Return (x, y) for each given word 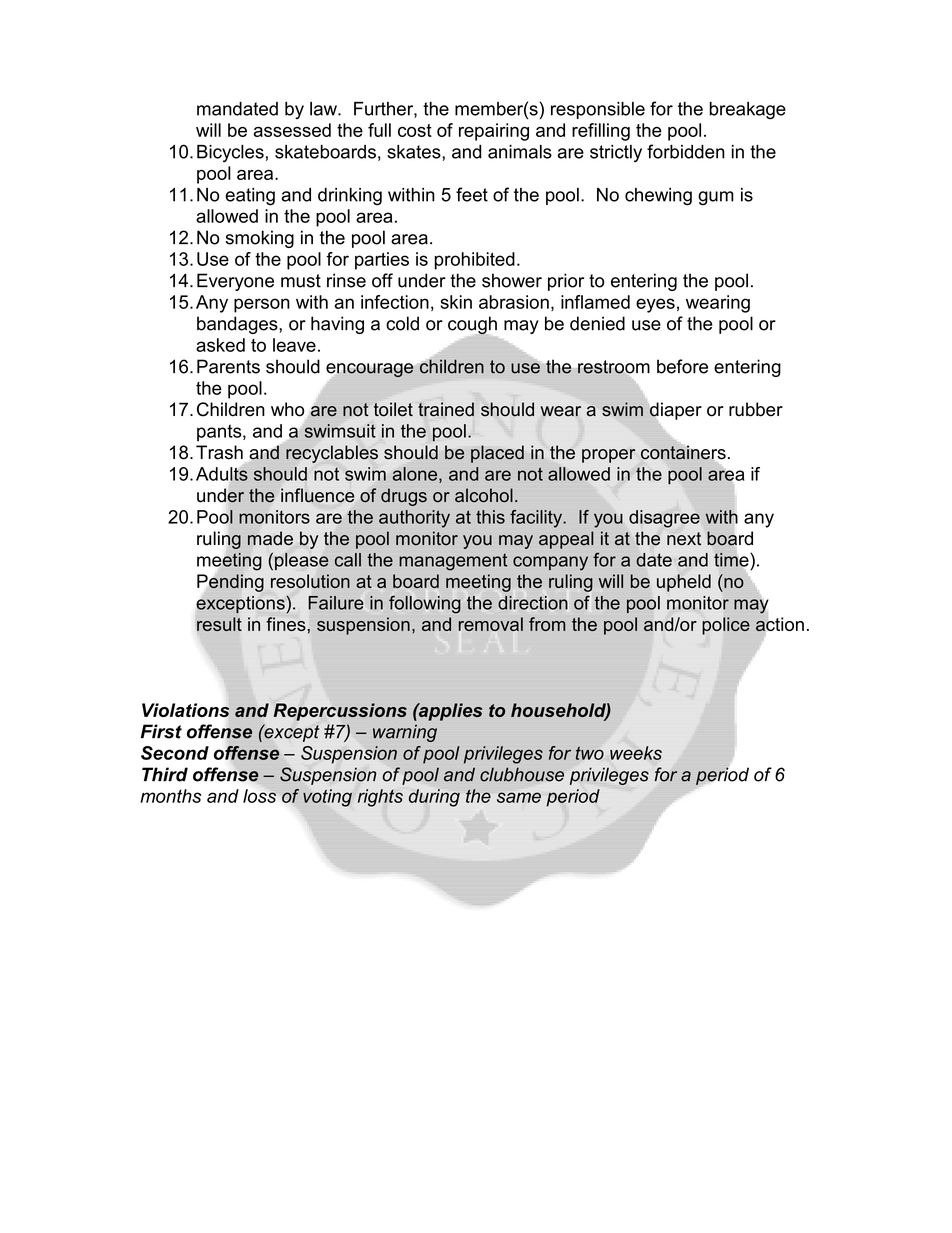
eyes (655, 305)
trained (446, 409)
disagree (664, 519)
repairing (494, 132)
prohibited (475, 261)
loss (261, 795)
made (270, 538)
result (219, 624)
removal (491, 624)
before (682, 366)
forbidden (686, 151)
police (726, 626)
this (490, 517)
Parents (228, 366)
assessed (292, 130)
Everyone (235, 282)
